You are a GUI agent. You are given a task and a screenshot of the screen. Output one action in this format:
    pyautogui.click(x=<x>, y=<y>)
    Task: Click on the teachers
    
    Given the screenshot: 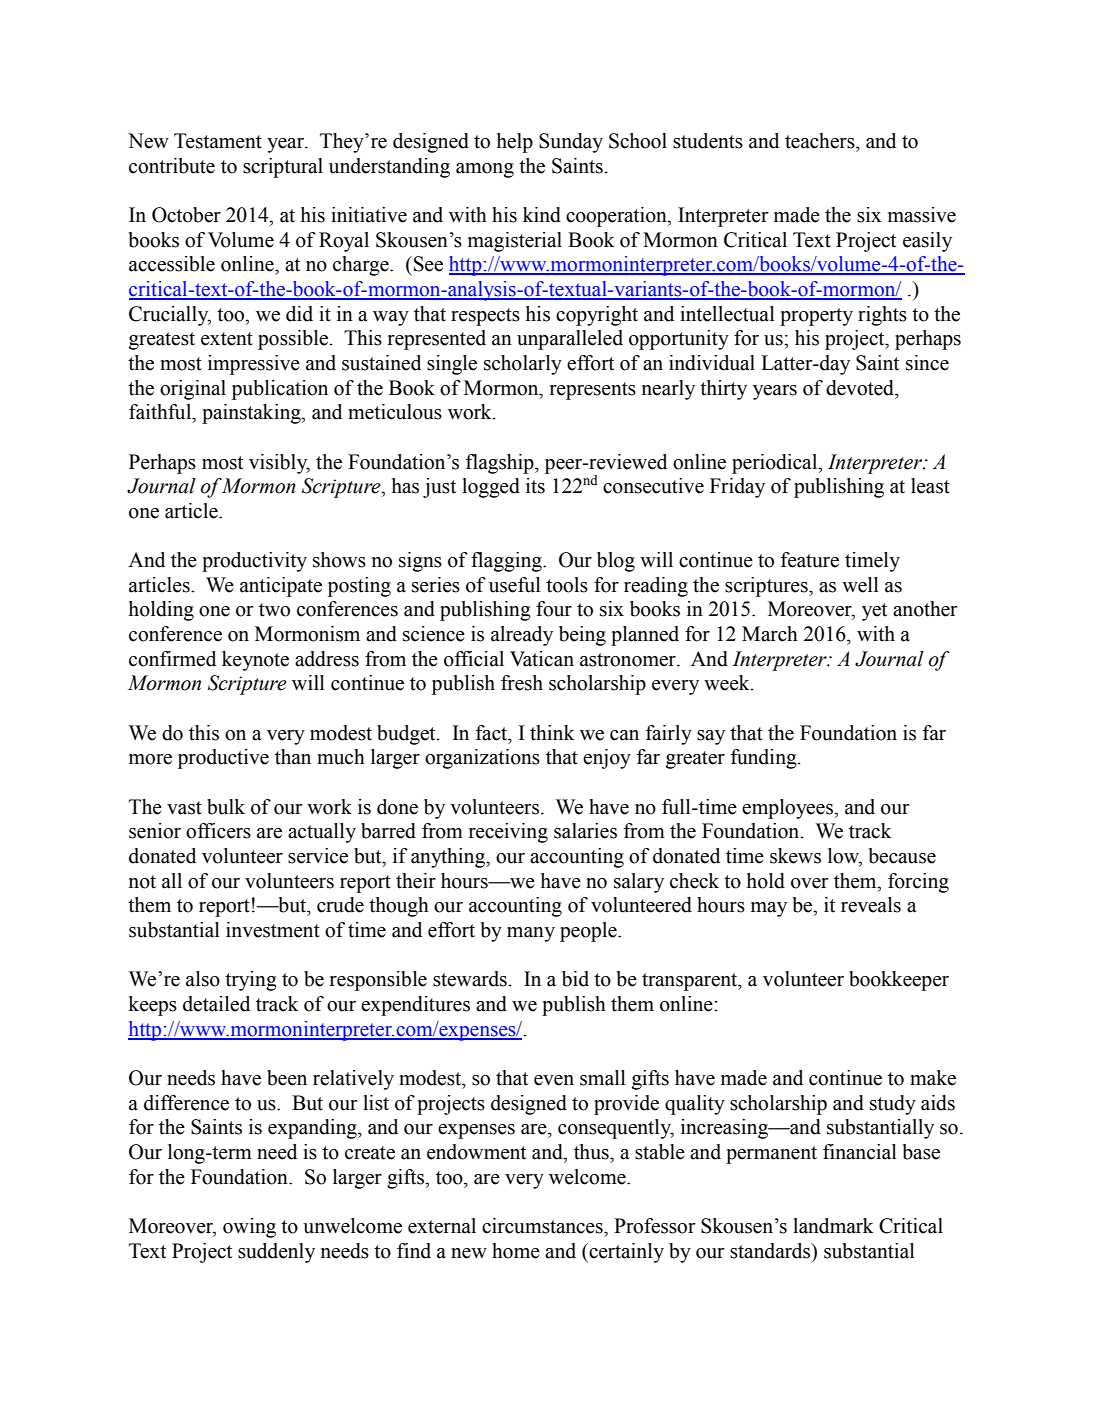 What is the action you would take?
    pyautogui.click(x=821, y=141)
